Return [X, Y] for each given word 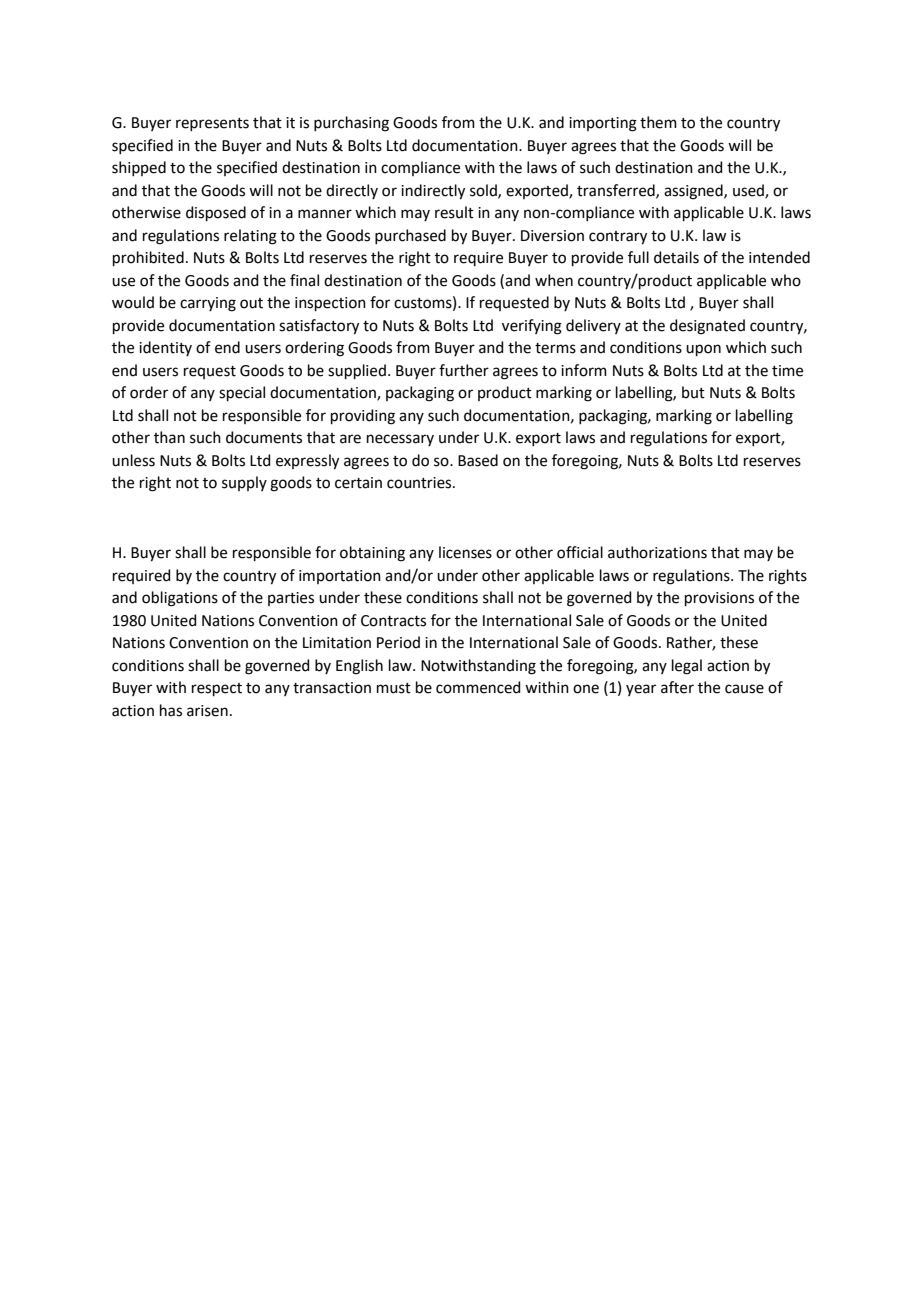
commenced [478, 687]
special [242, 393]
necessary [400, 440]
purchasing [351, 124]
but [693, 392]
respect [217, 689]
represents [212, 124]
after [677, 687]
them [658, 122]
